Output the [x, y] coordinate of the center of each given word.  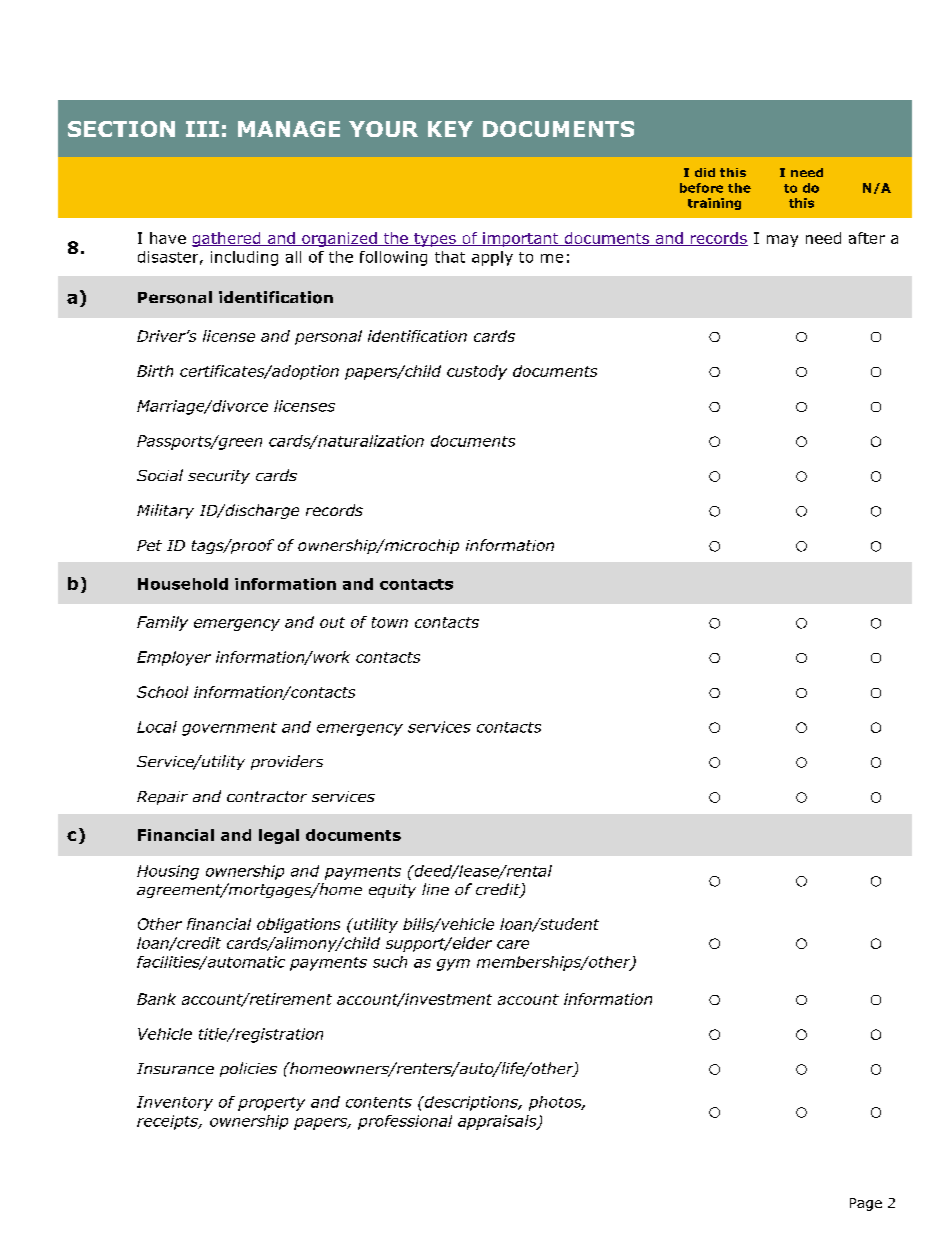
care [513, 944]
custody [477, 372]
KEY [450, 129]
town [390, 622]
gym [453, 965]
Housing [168, 872]
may [782, 241]
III [202, 129]
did [705, 172]
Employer [174, 658]
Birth [155, 371]
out [332, 622]
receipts [168, 1122]
